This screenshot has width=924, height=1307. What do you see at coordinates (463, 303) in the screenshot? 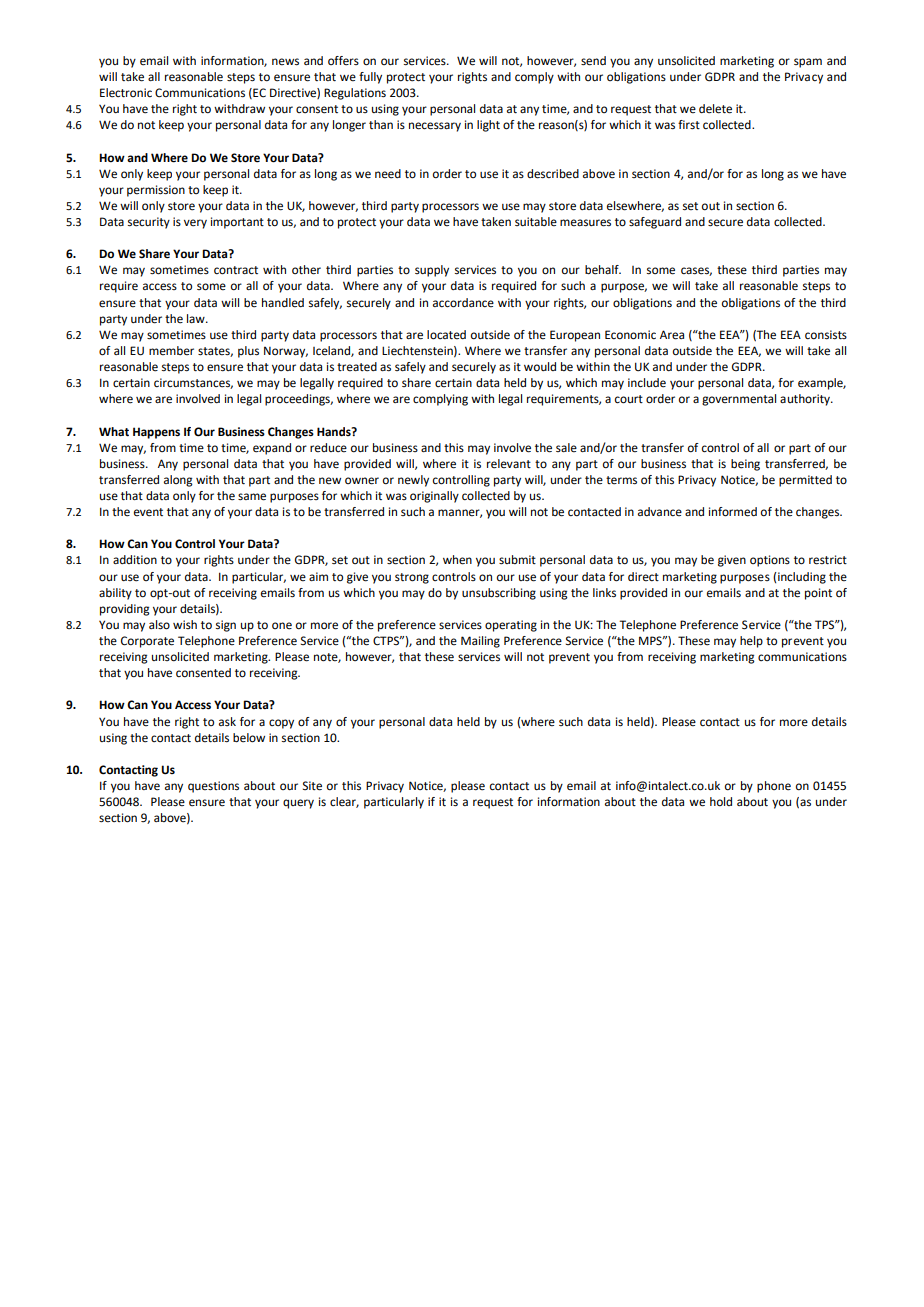
I see `accordance` at bounding box center [463, 303].
